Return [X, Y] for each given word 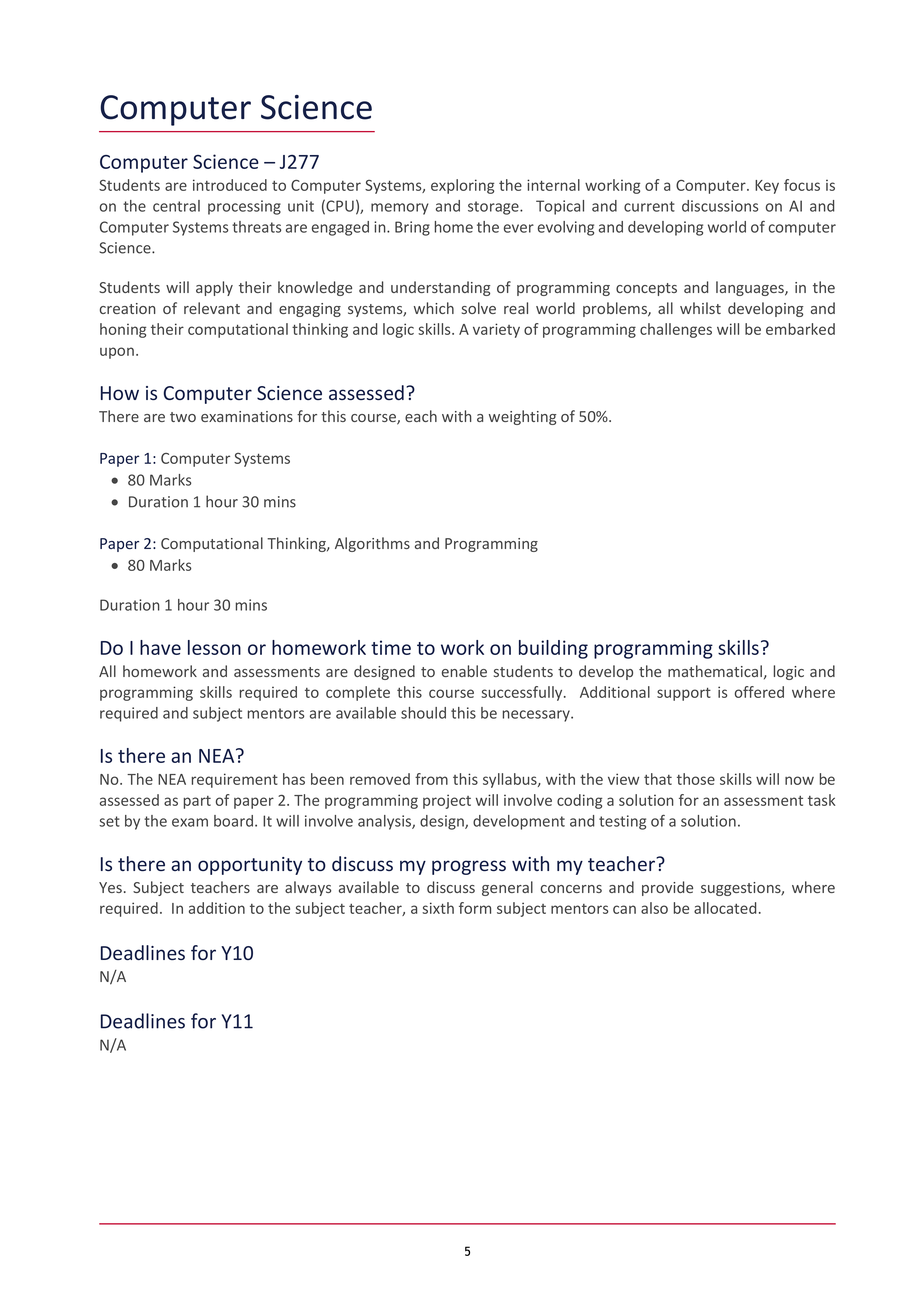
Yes [110, 887]
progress [469, 867]
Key [767, 187]
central [176, 206]
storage [494, 208]
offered [759, 692]
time [391, 647]
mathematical [715, 671]
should [423, 713]
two [183, 417]
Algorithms [372, 544]
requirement [235, 780]
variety [496, 330]
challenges [676, 330]
